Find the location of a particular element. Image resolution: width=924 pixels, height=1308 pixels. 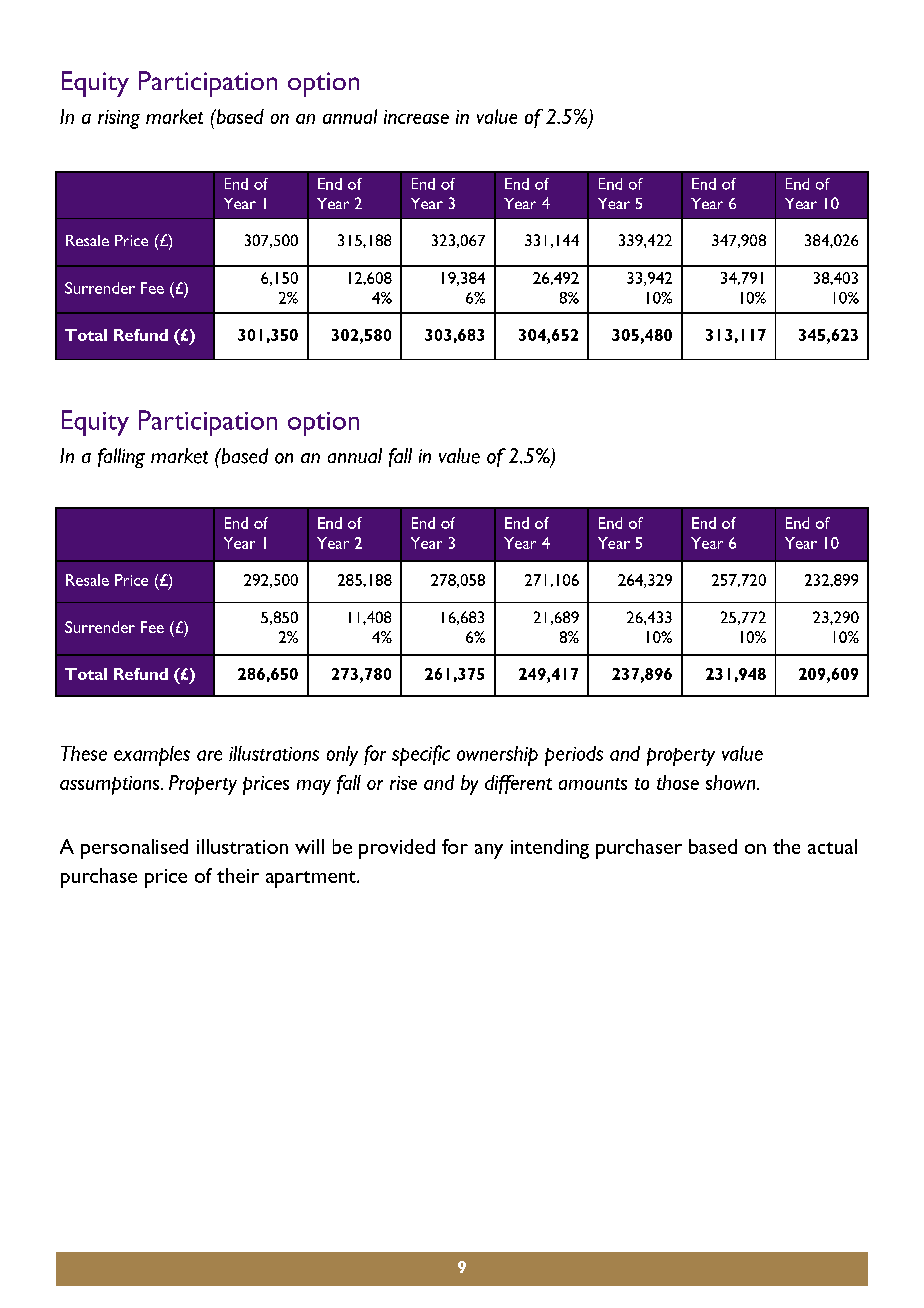

are is located at coordinates (209, 755).
